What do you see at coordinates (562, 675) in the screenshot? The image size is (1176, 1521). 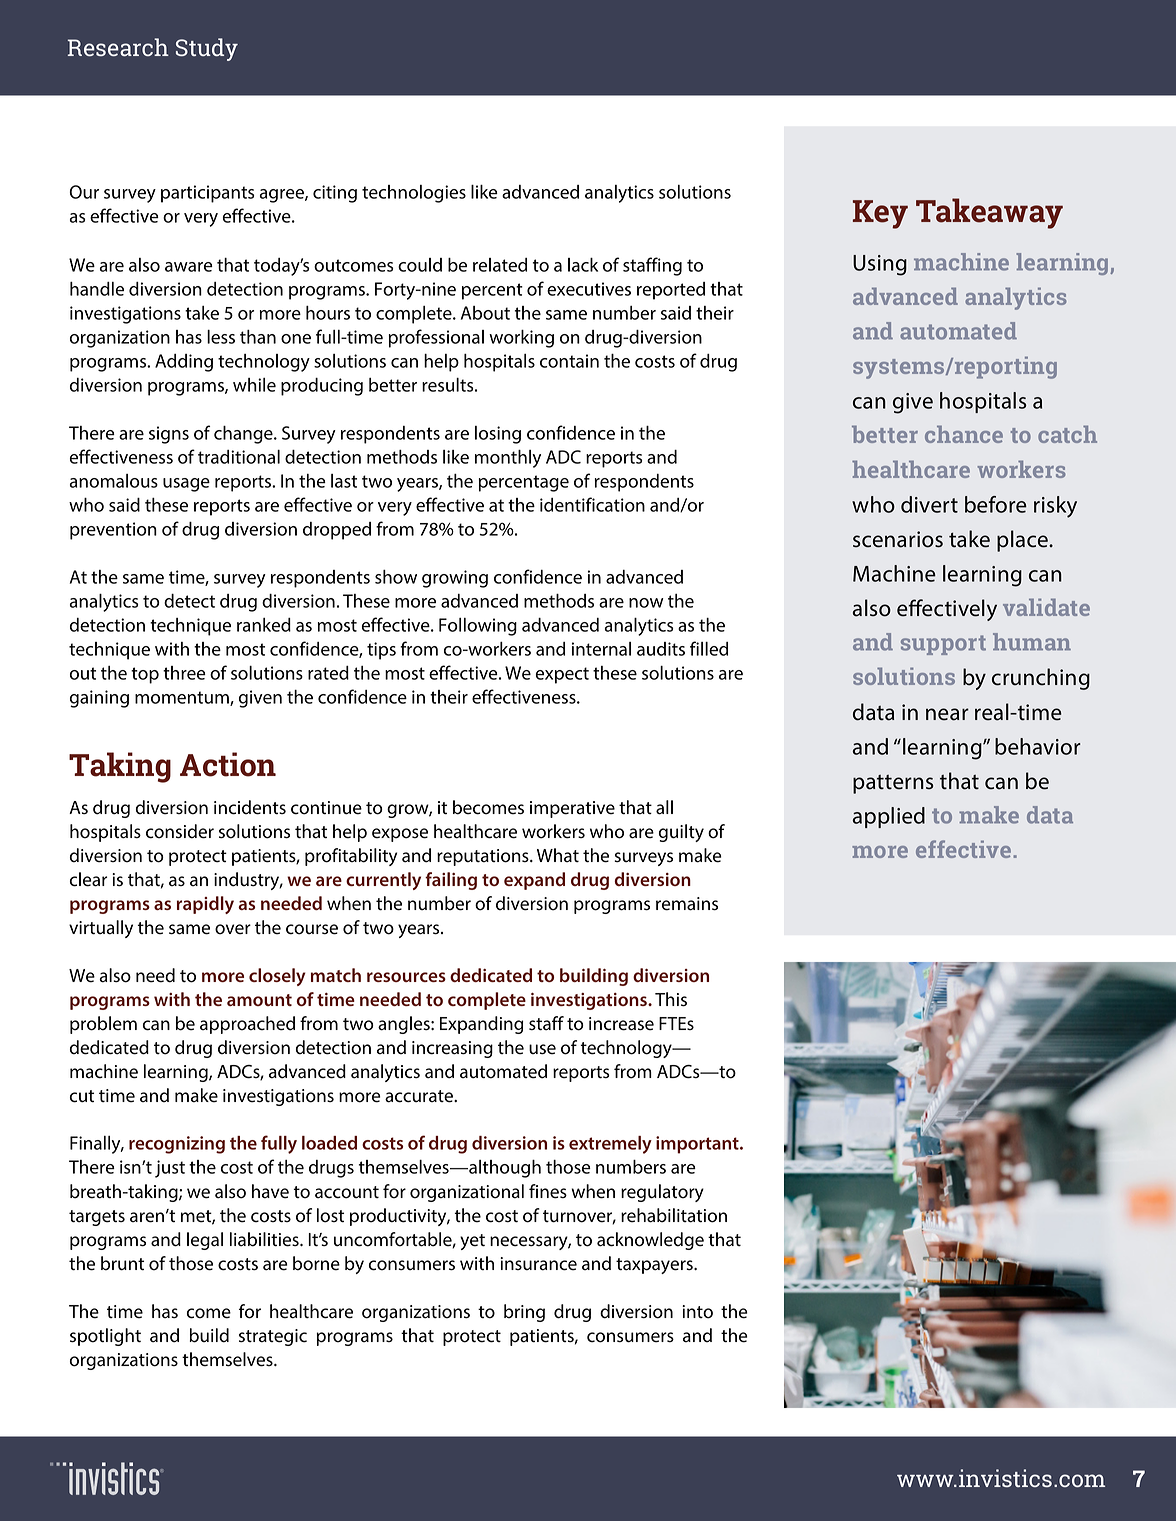 I see `expect` at bounding box center [562, 675].
